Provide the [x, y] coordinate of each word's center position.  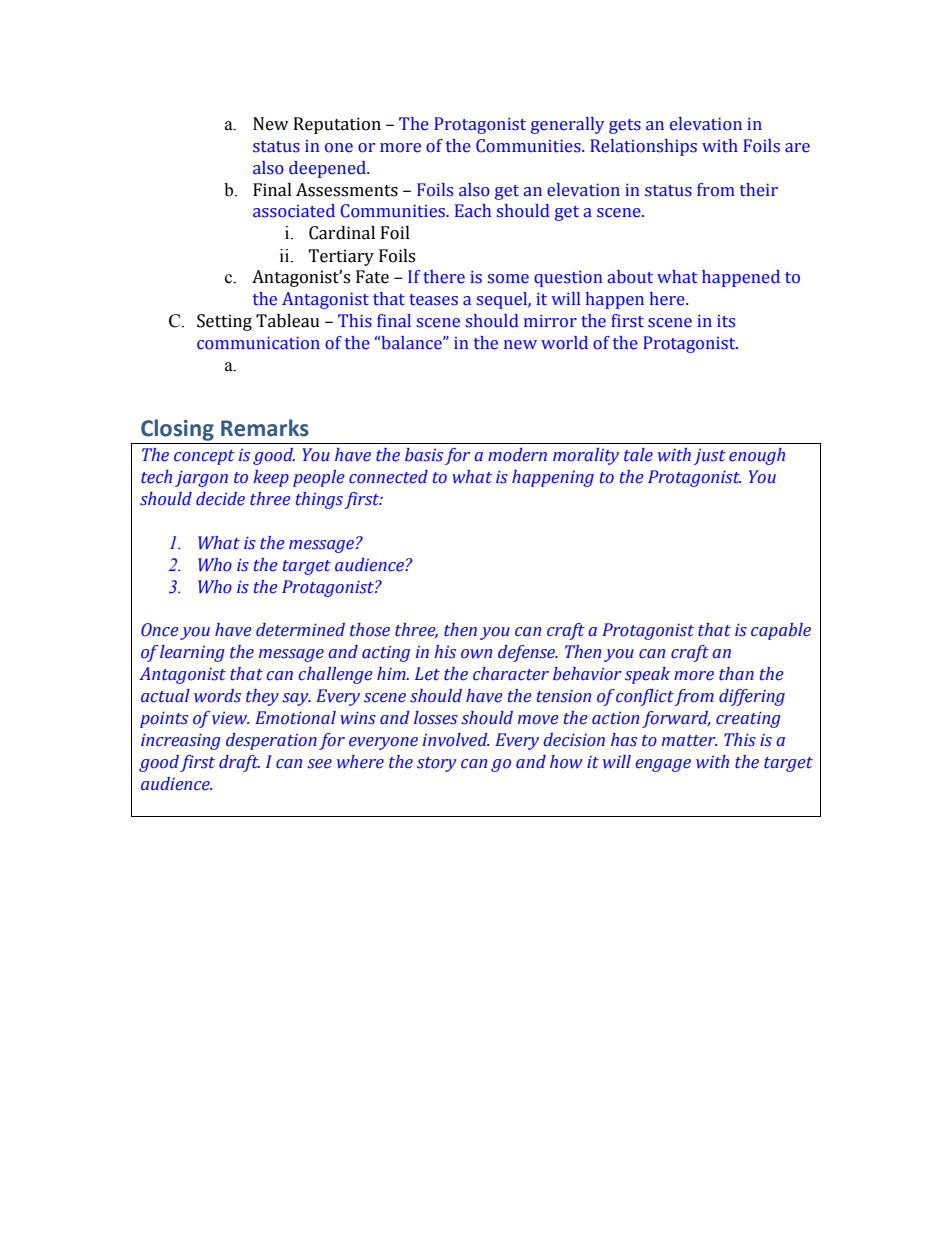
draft [239, 763]
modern [517, 455]
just [710, 457]
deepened [328, 169]
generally [567, 125]
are [797, 147]
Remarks [265, 428]
